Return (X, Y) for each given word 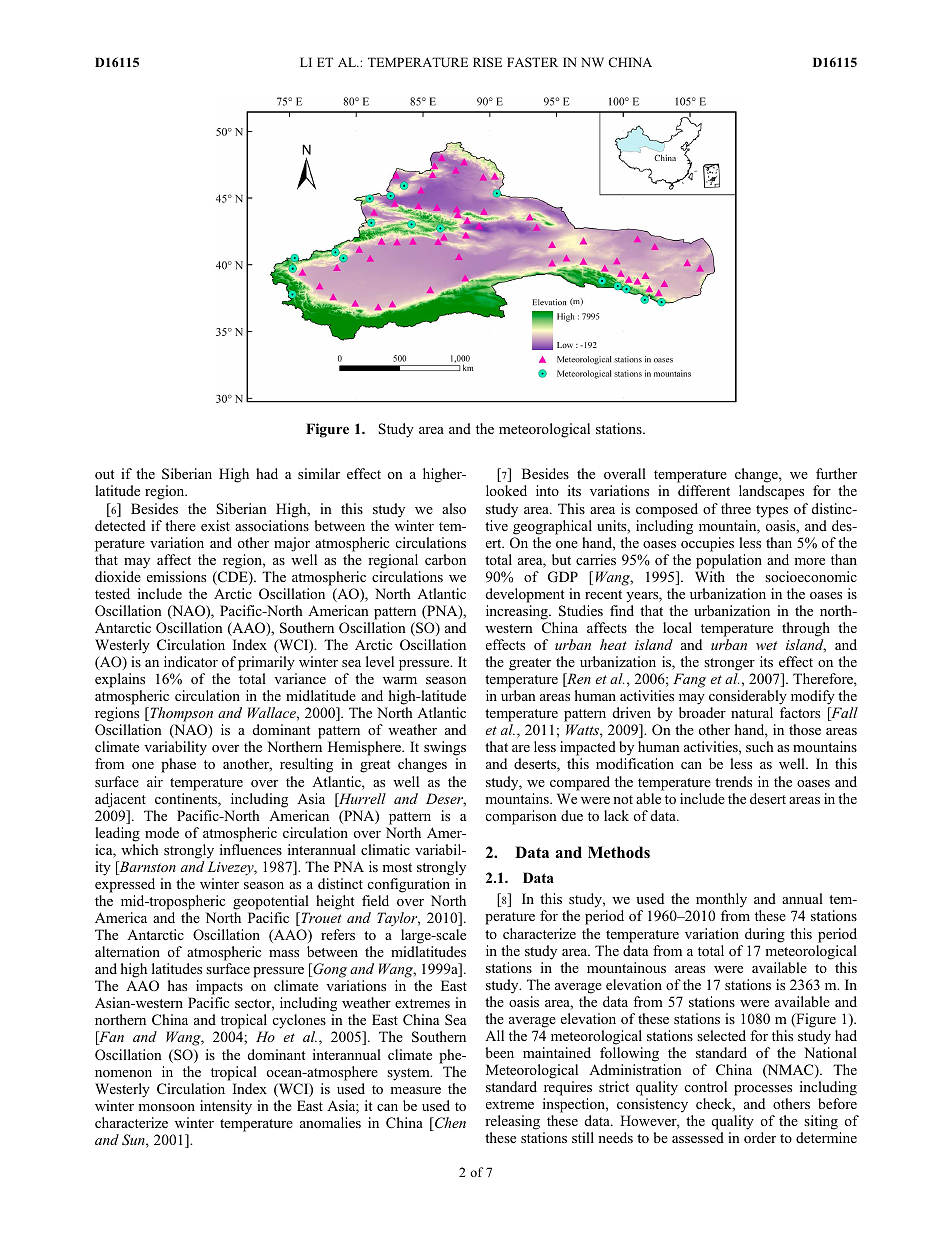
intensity (226, 1107)
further (836, 473)
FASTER (532, 62)
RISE (487, 62)
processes (763, 1090)
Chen (449, 1124)
